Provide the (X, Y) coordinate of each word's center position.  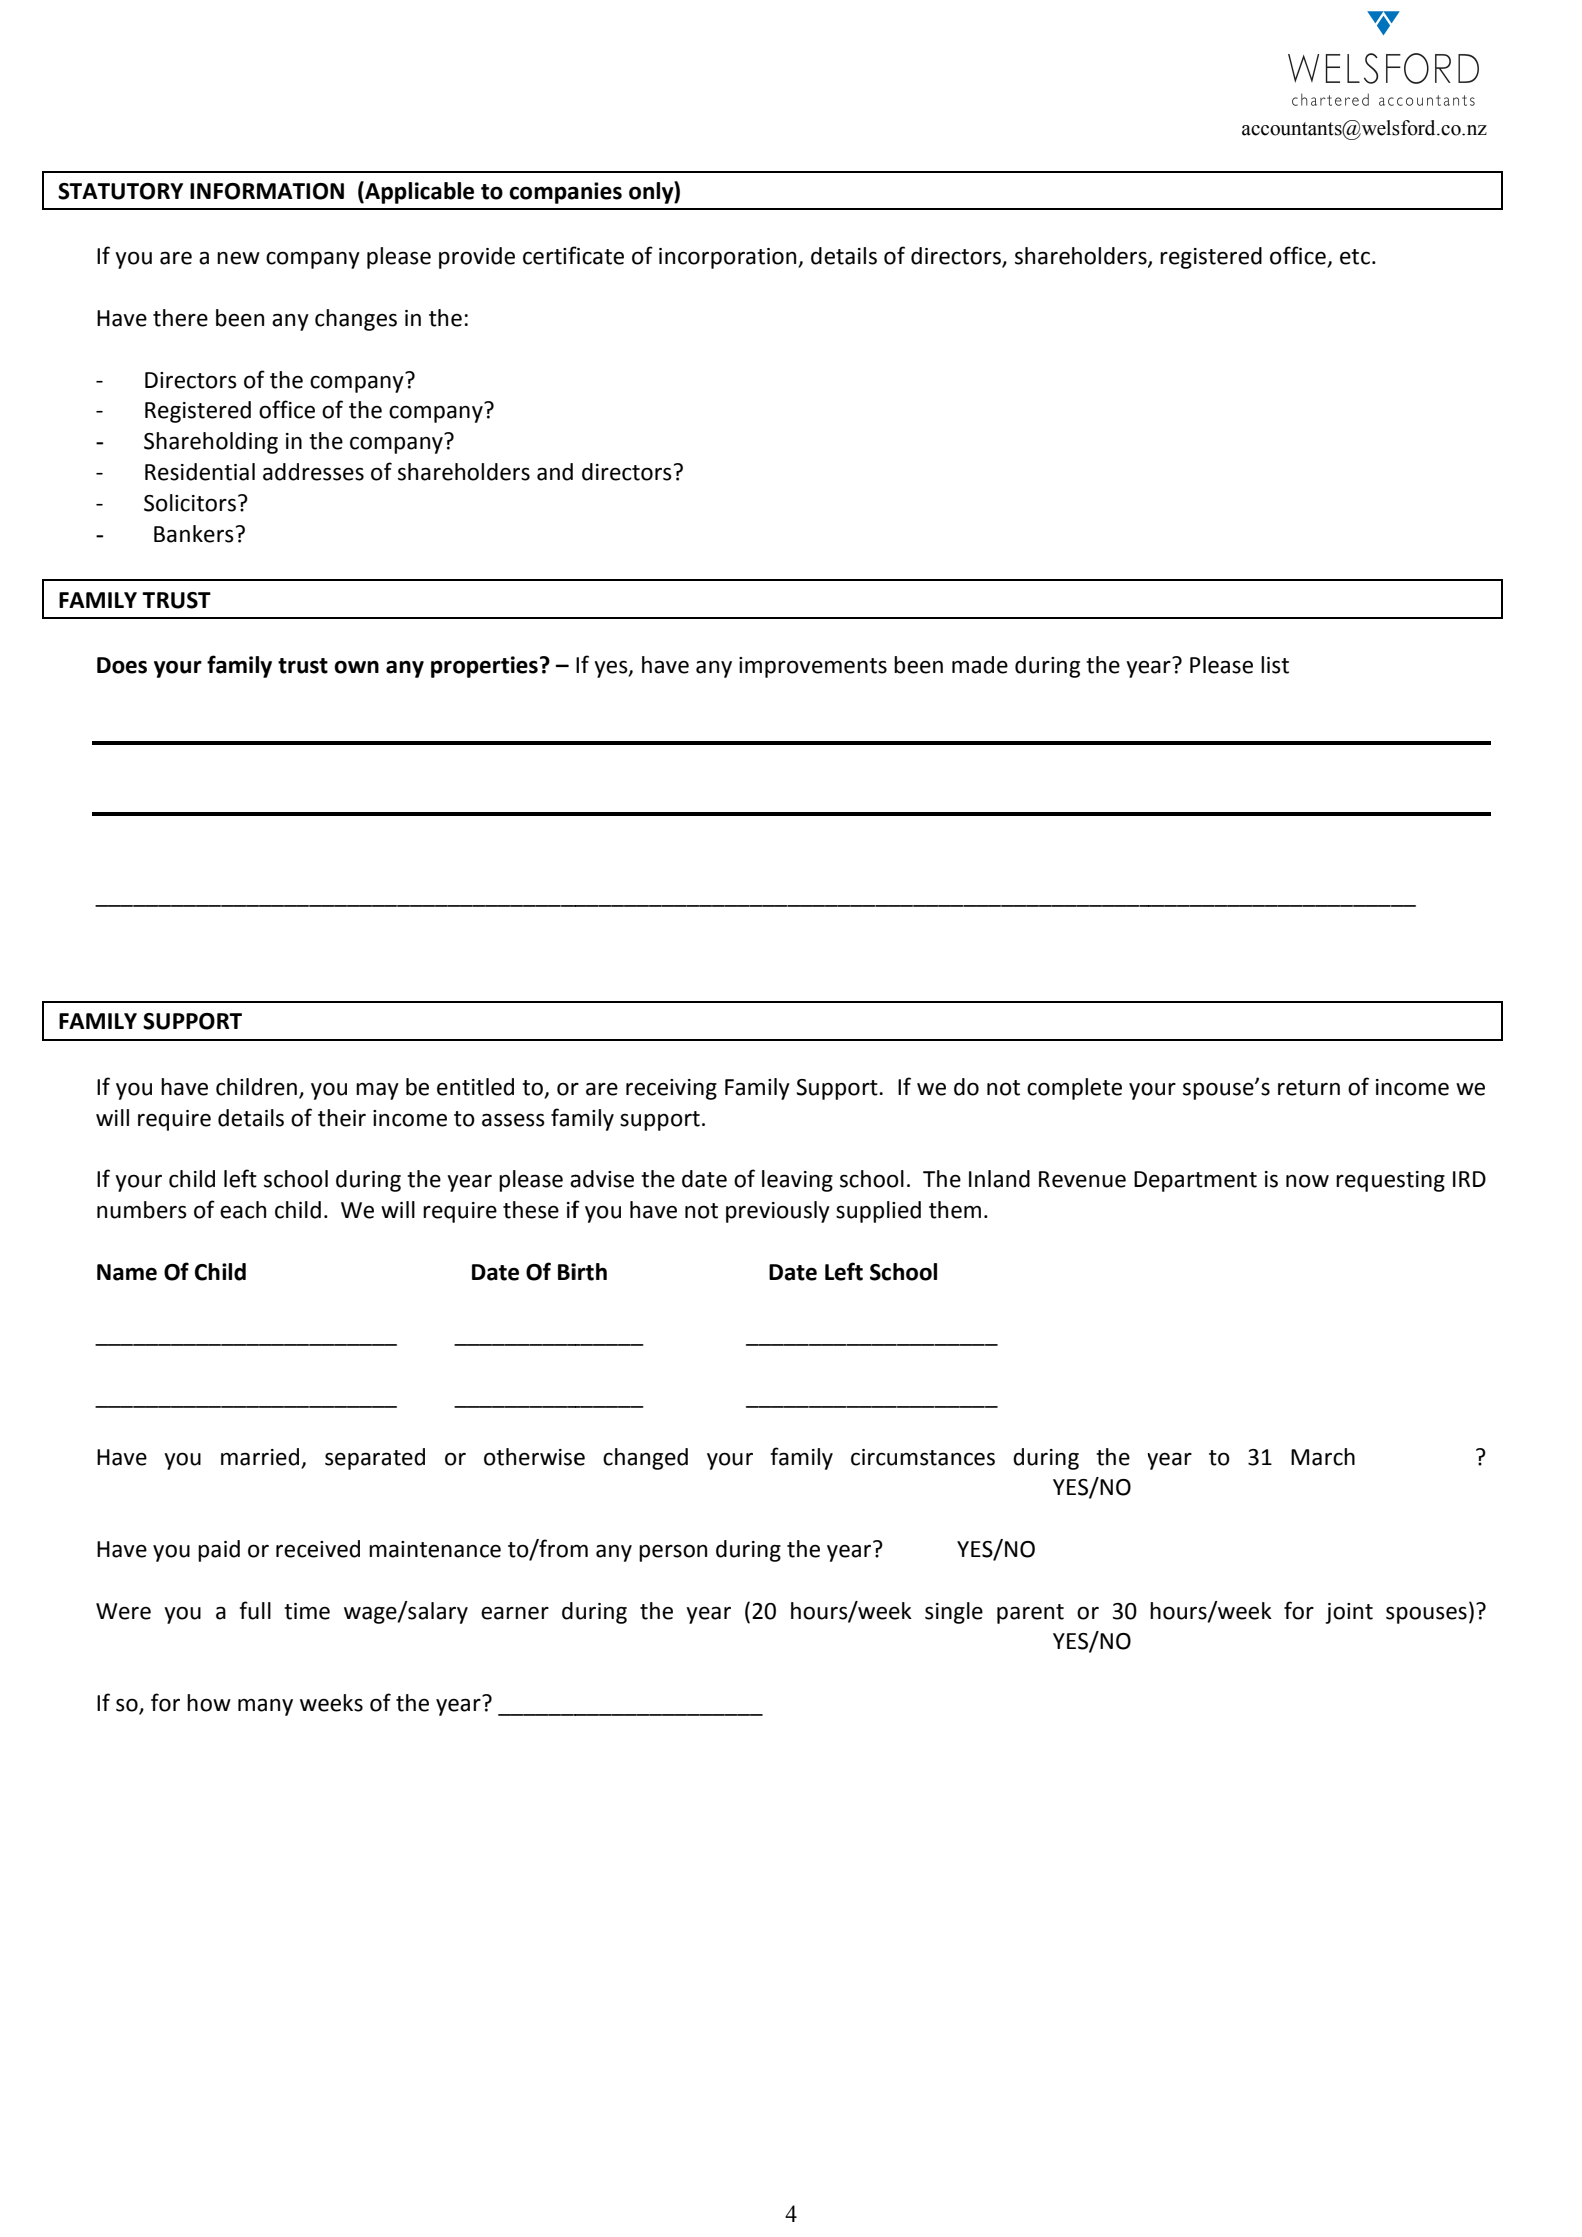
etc (1355, 257)
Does (122, 665)
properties (484, 667)
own (356, 667)
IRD (1469, 1179)
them (955, 1210)
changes (356, 320)
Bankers (194, 534)
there (180, 318)
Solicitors (190, 503)
